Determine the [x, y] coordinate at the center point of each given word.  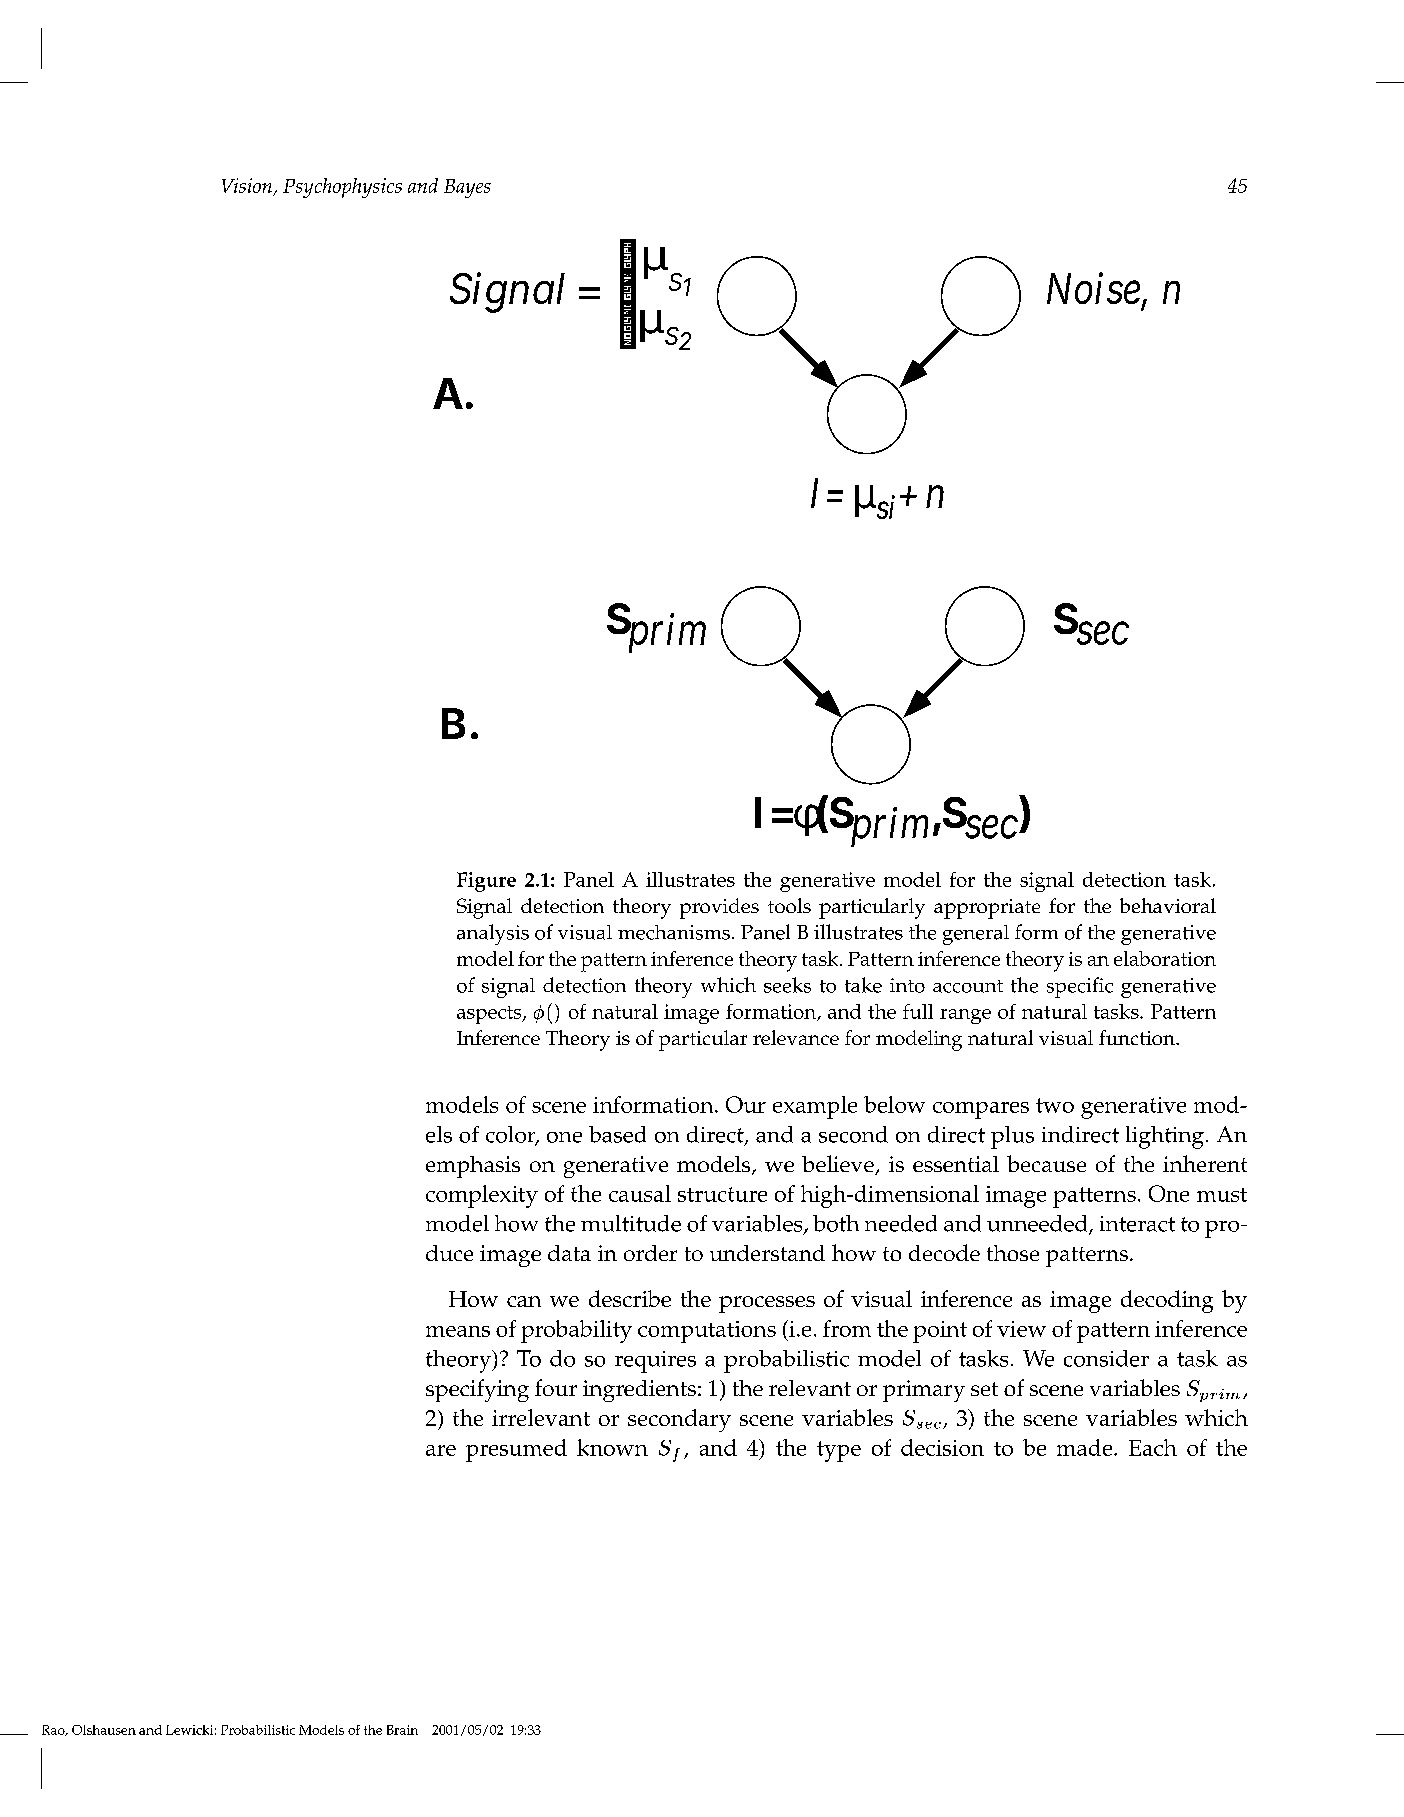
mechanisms [674, 932]
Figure [486, 882]
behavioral [1168, 905]
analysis [493, 934]
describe [630, 1298]
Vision [248, 186]
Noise [1093, 289]
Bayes [467, 188]
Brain [402, 1730]
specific [1080, 987]
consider [1106, 1358]
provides [719, 908]
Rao [54, 1730]
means [458, 1331]
